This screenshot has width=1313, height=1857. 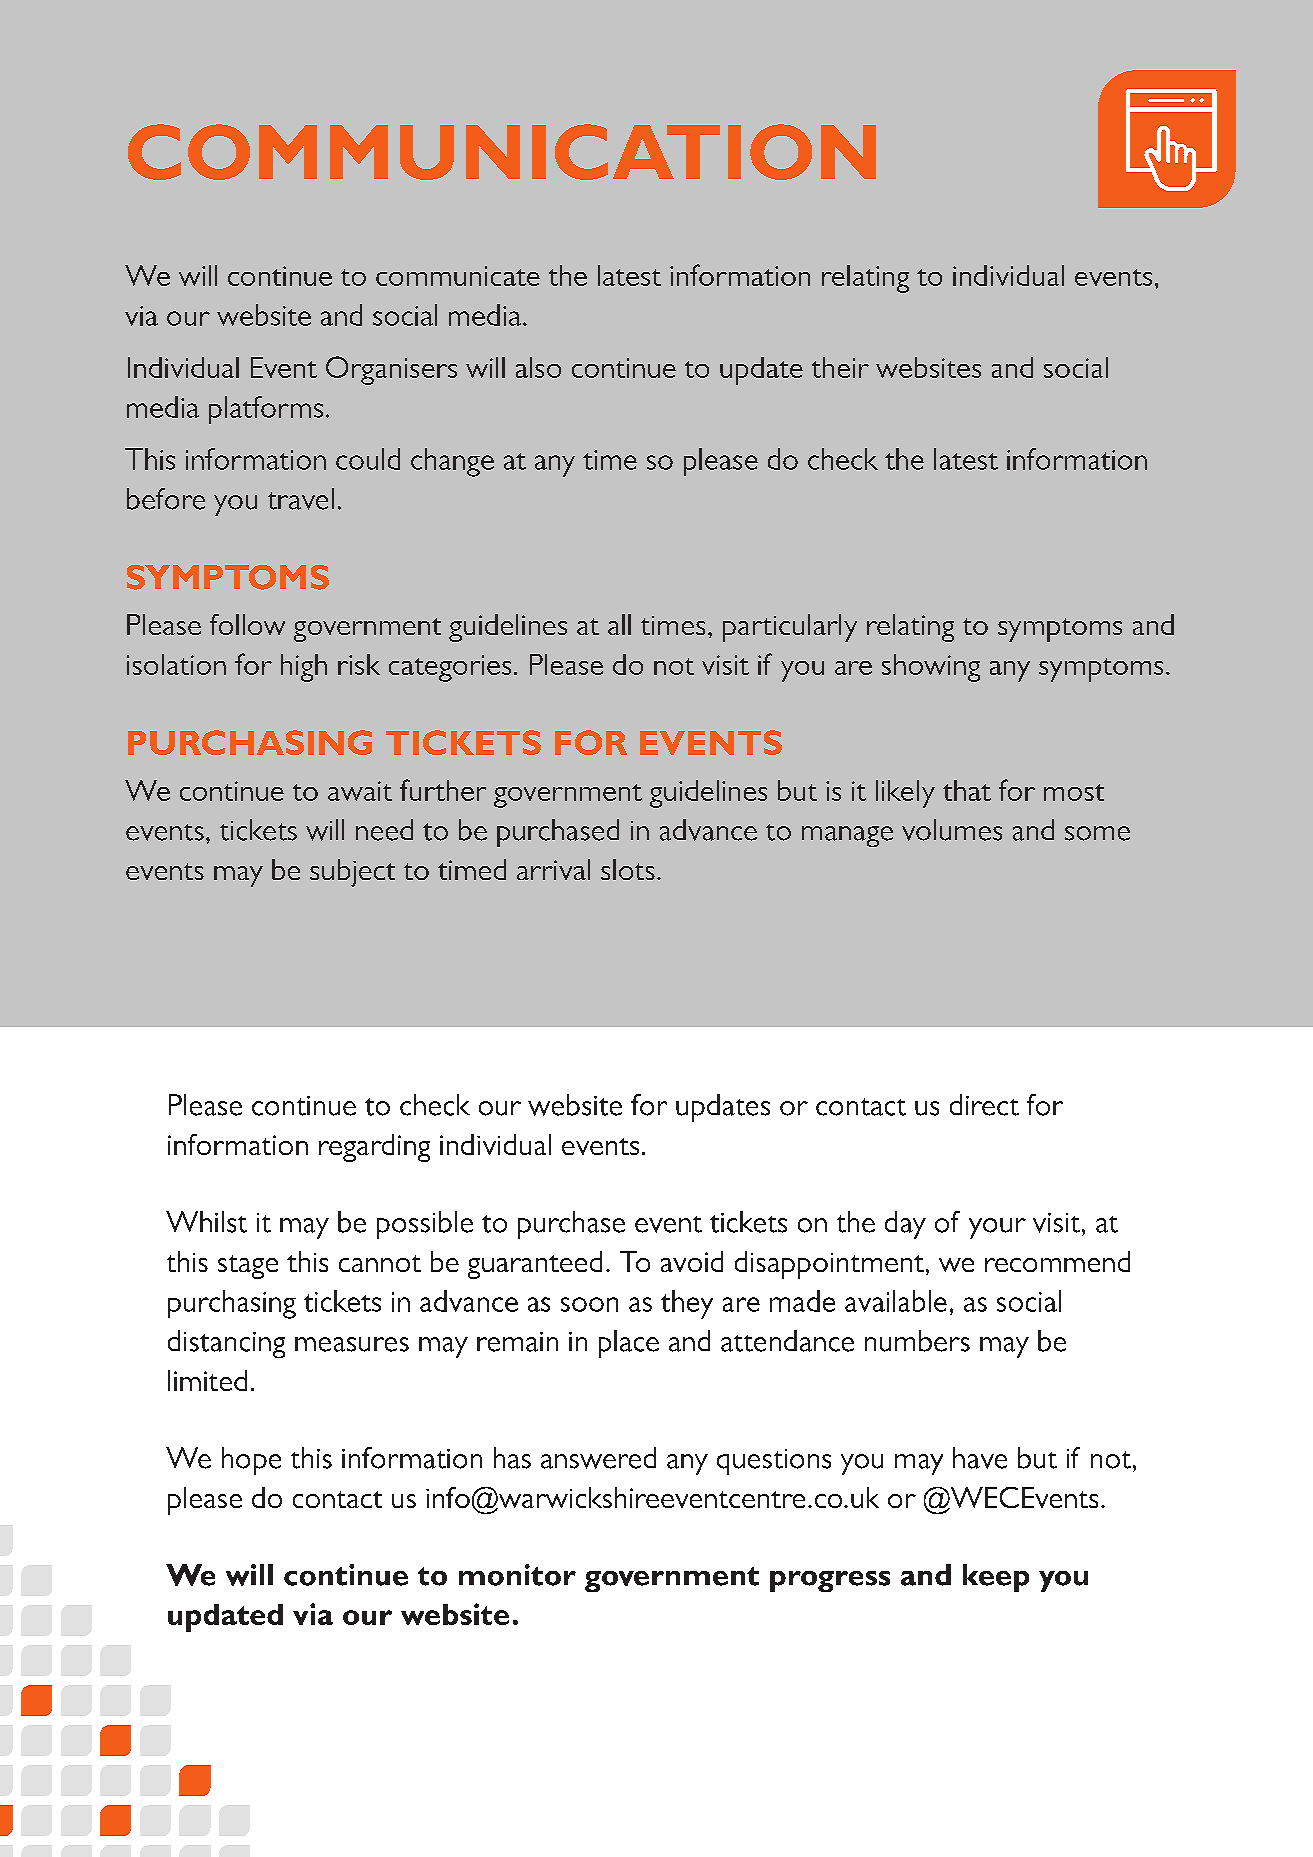 I want to click on their, so click(x=840, y=367).
